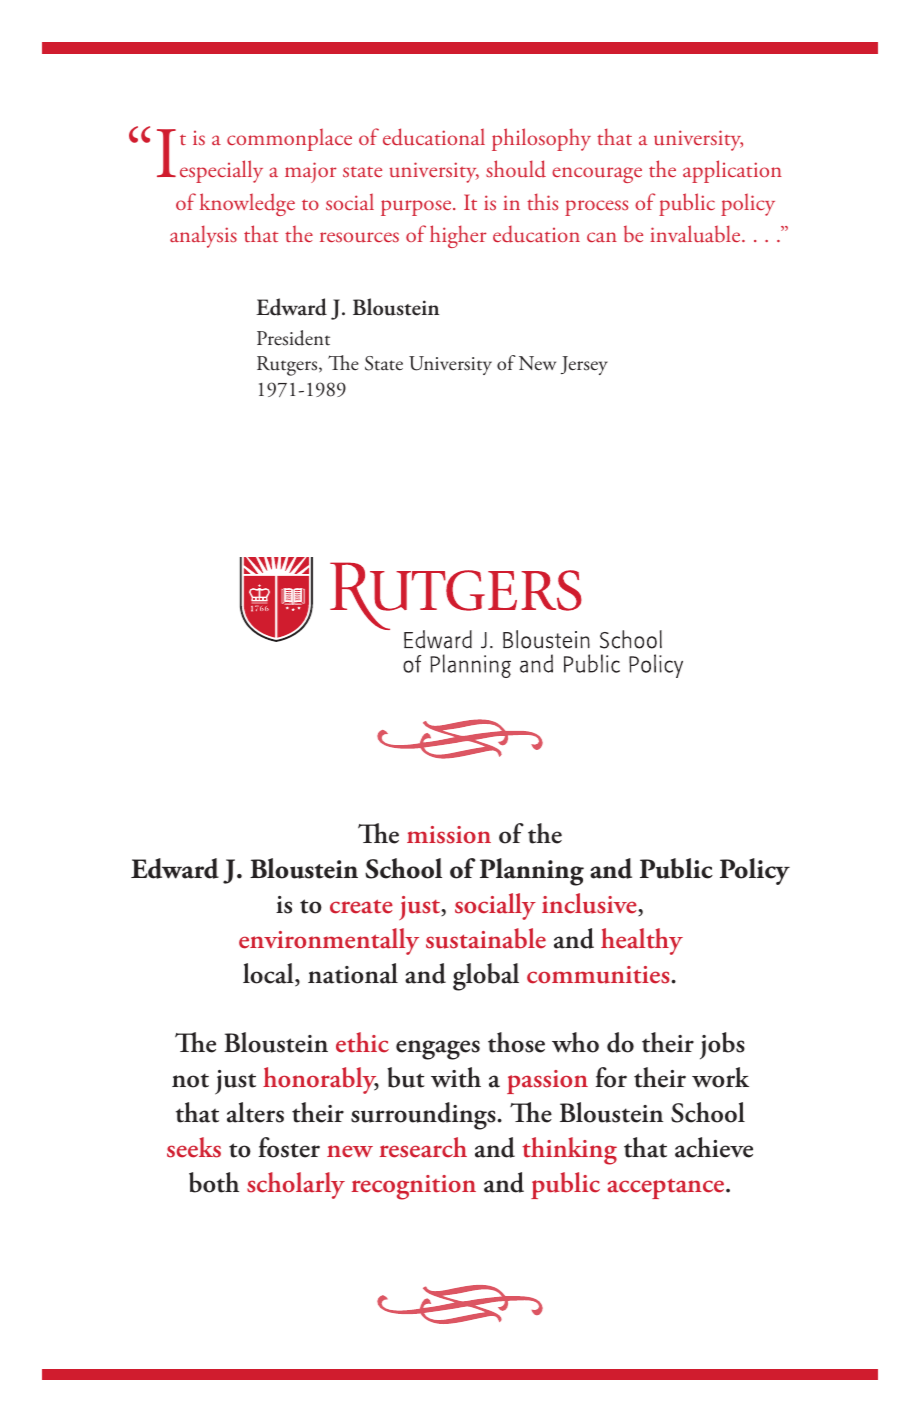  Describe the element at coordinates (423, 1147) in the screenshot. I see `research` at that location.
